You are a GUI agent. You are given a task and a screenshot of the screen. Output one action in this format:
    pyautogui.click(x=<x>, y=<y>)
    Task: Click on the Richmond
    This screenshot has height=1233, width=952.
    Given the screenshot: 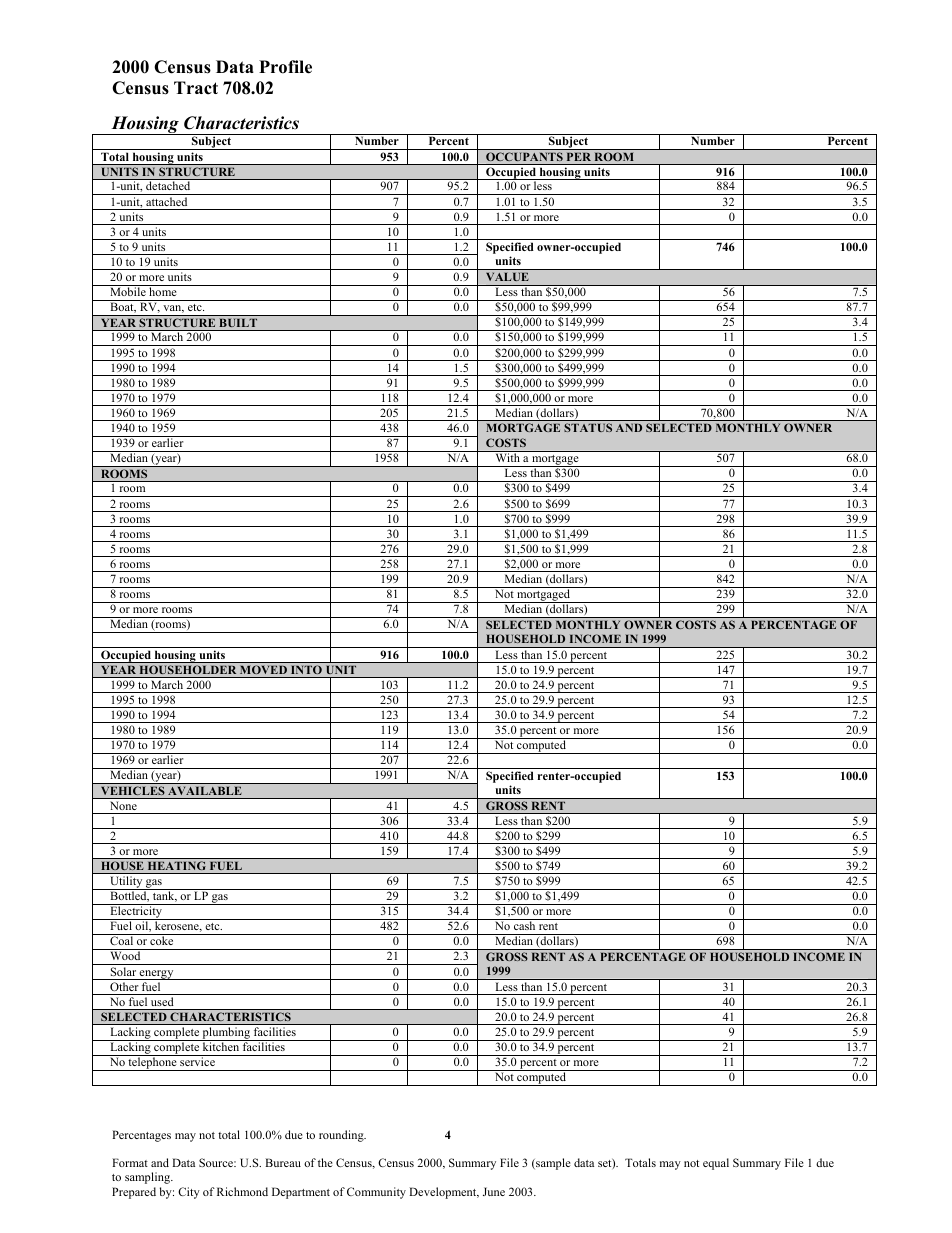 What is the action you would take?
    pyautogui.click(x=242, y=1191)
